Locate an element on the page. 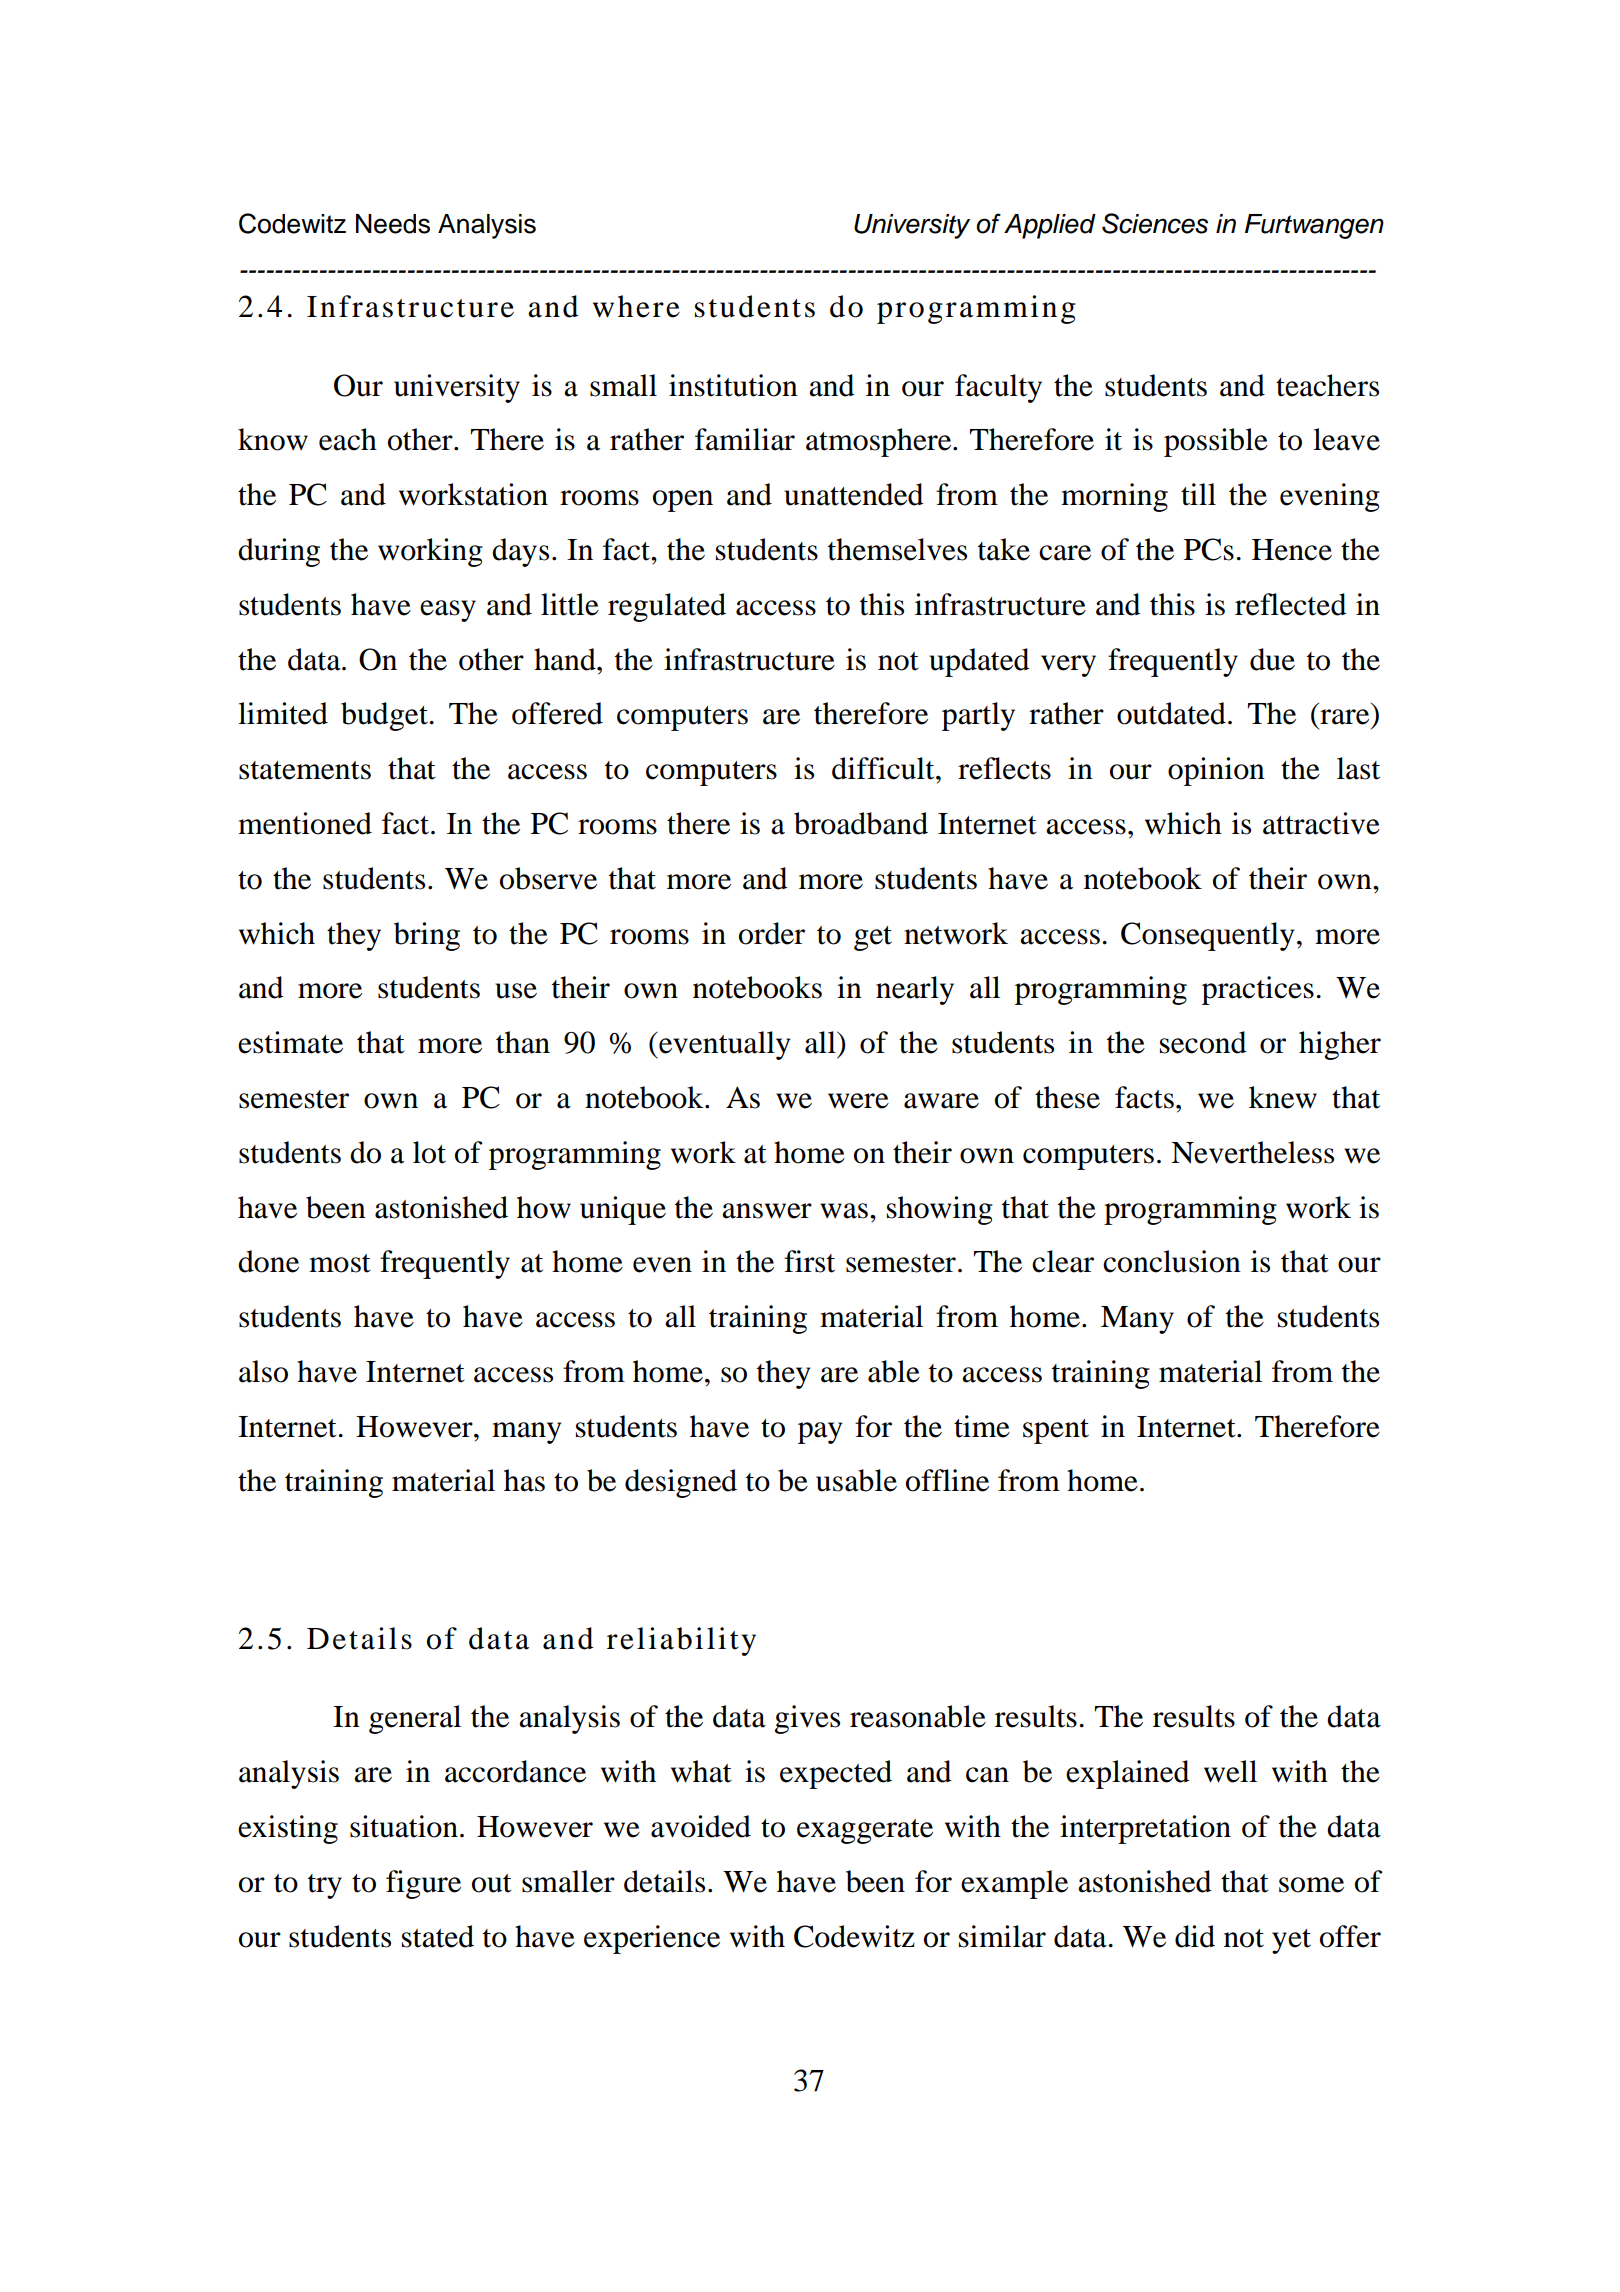 The image size is (1620, 2292). were is located at coordinates (858, 1101).
